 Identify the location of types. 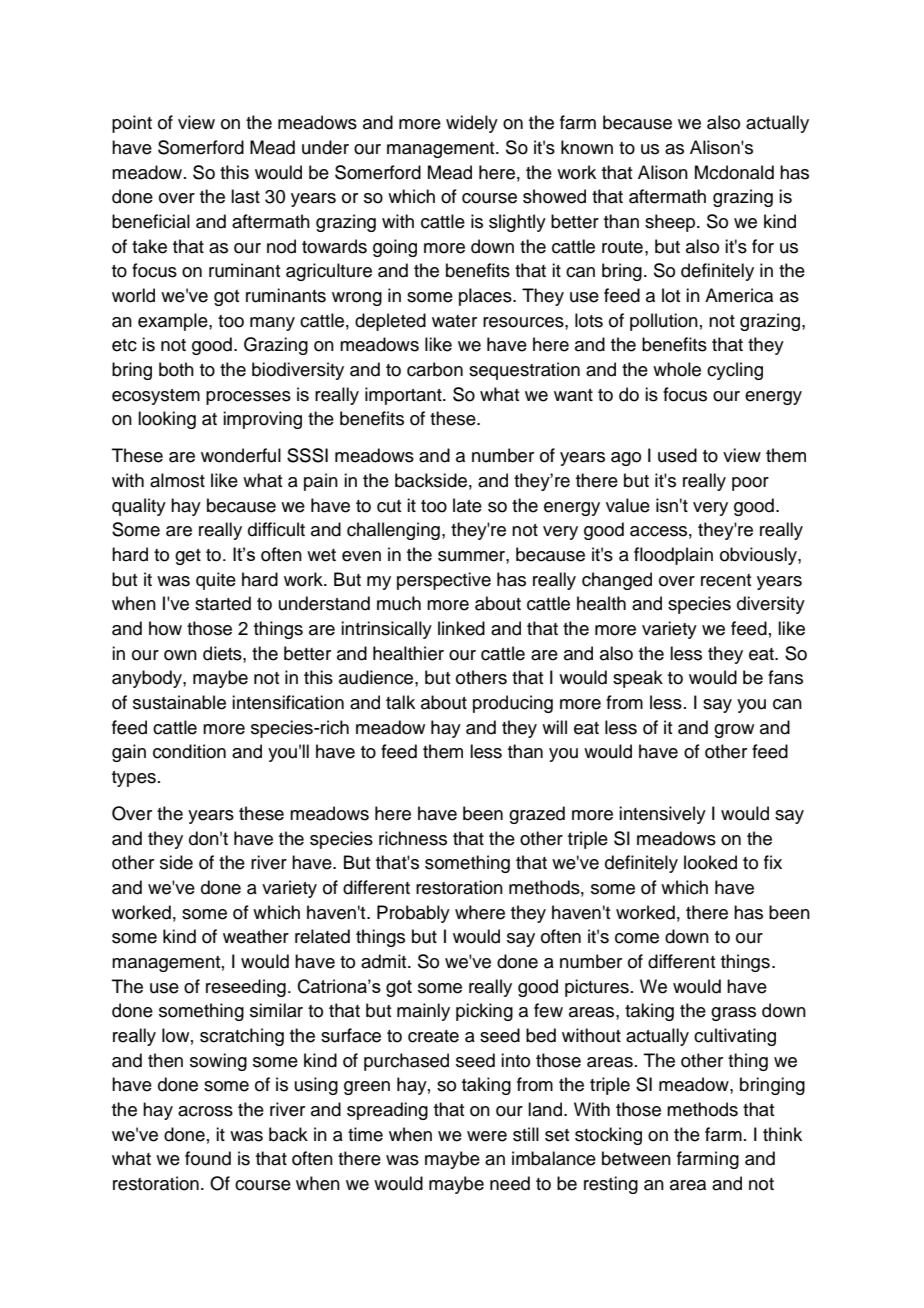
(134, 779).
